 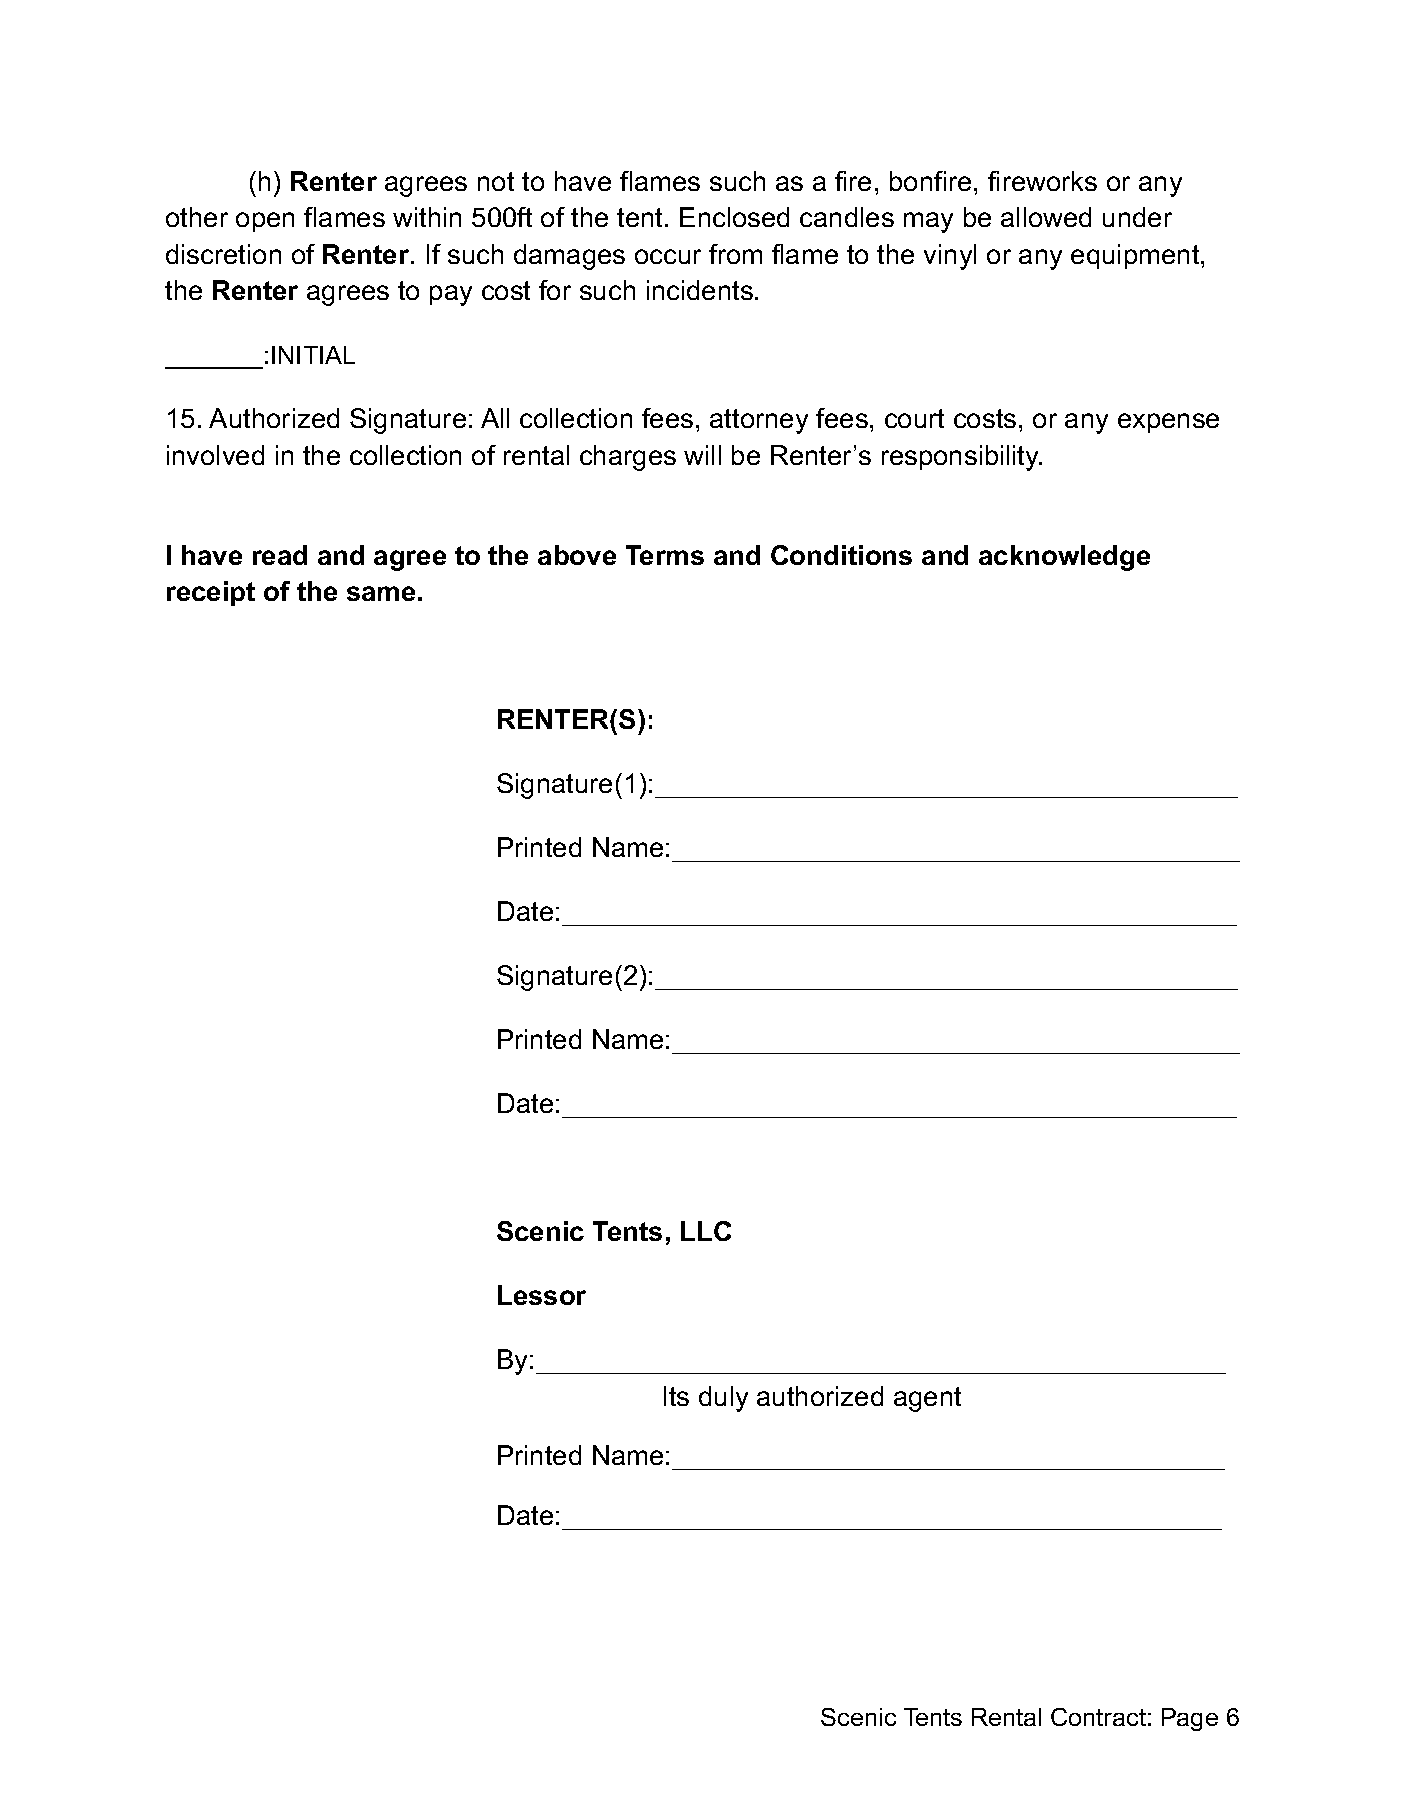 What do you see at coordinates (665, 555) in the screenshot?
I see `Terms` at bounding box center [665, 555].
